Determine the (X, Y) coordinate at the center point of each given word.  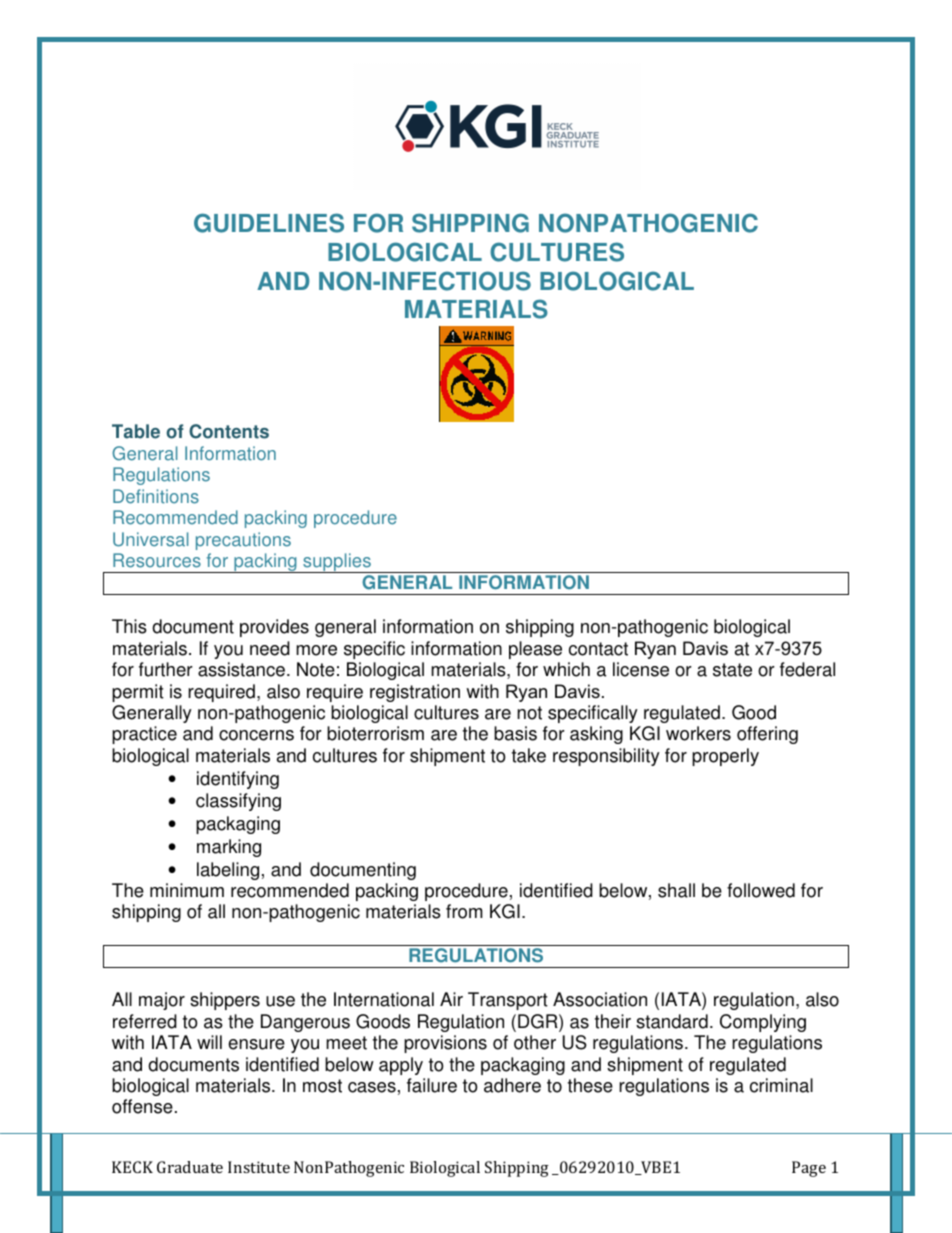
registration (415, 693)
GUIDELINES (269, 223)
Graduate (190, 1167)
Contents (229, 431)
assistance (241, 669)
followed (761, 890)
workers (698, 733)
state (732, 670)
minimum (187, 890)
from (464, 911)
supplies (337, 563)
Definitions (156, 496)
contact (598, 649)
